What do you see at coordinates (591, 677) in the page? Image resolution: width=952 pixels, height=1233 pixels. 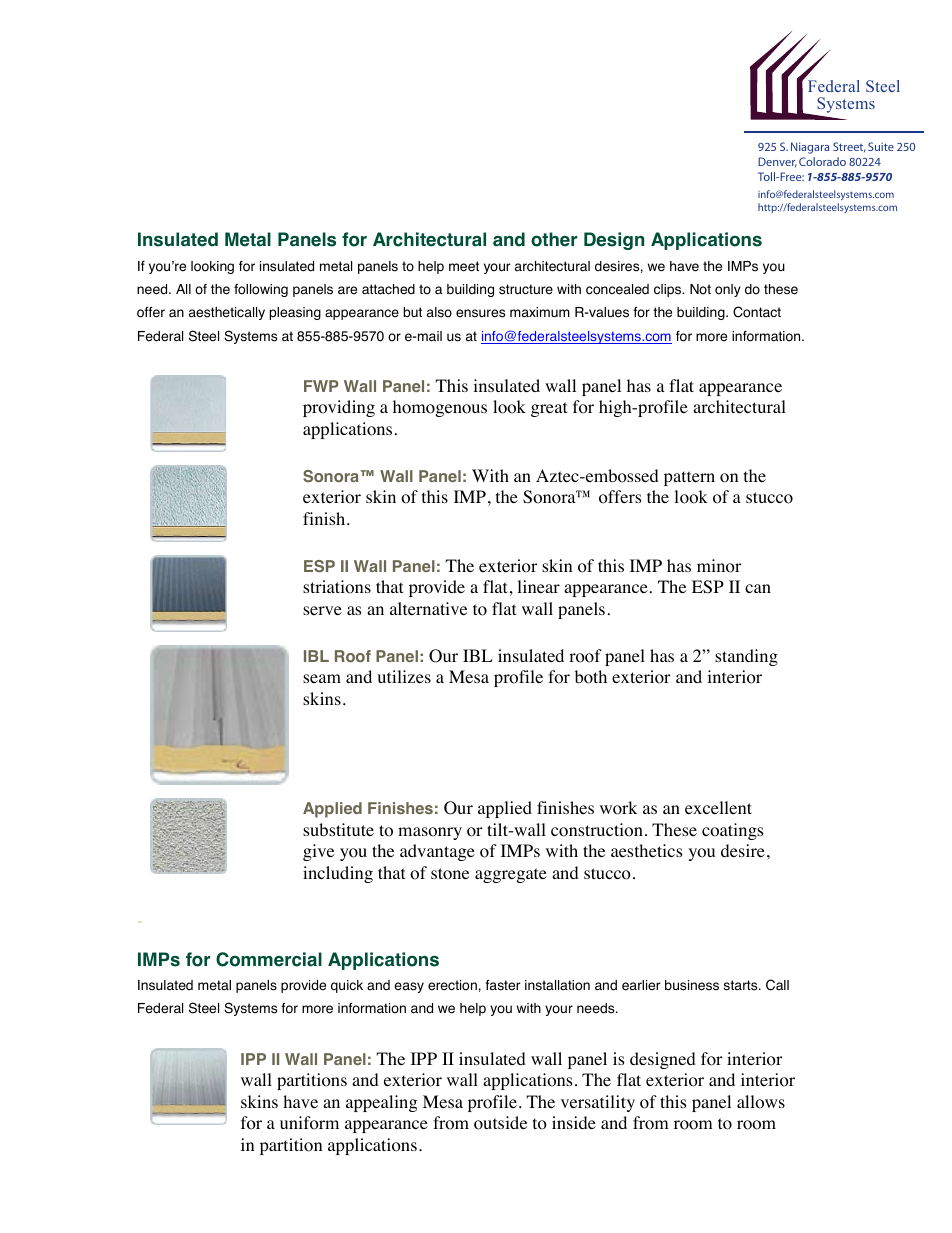 I see `both` at bounding box center [591, 677].
